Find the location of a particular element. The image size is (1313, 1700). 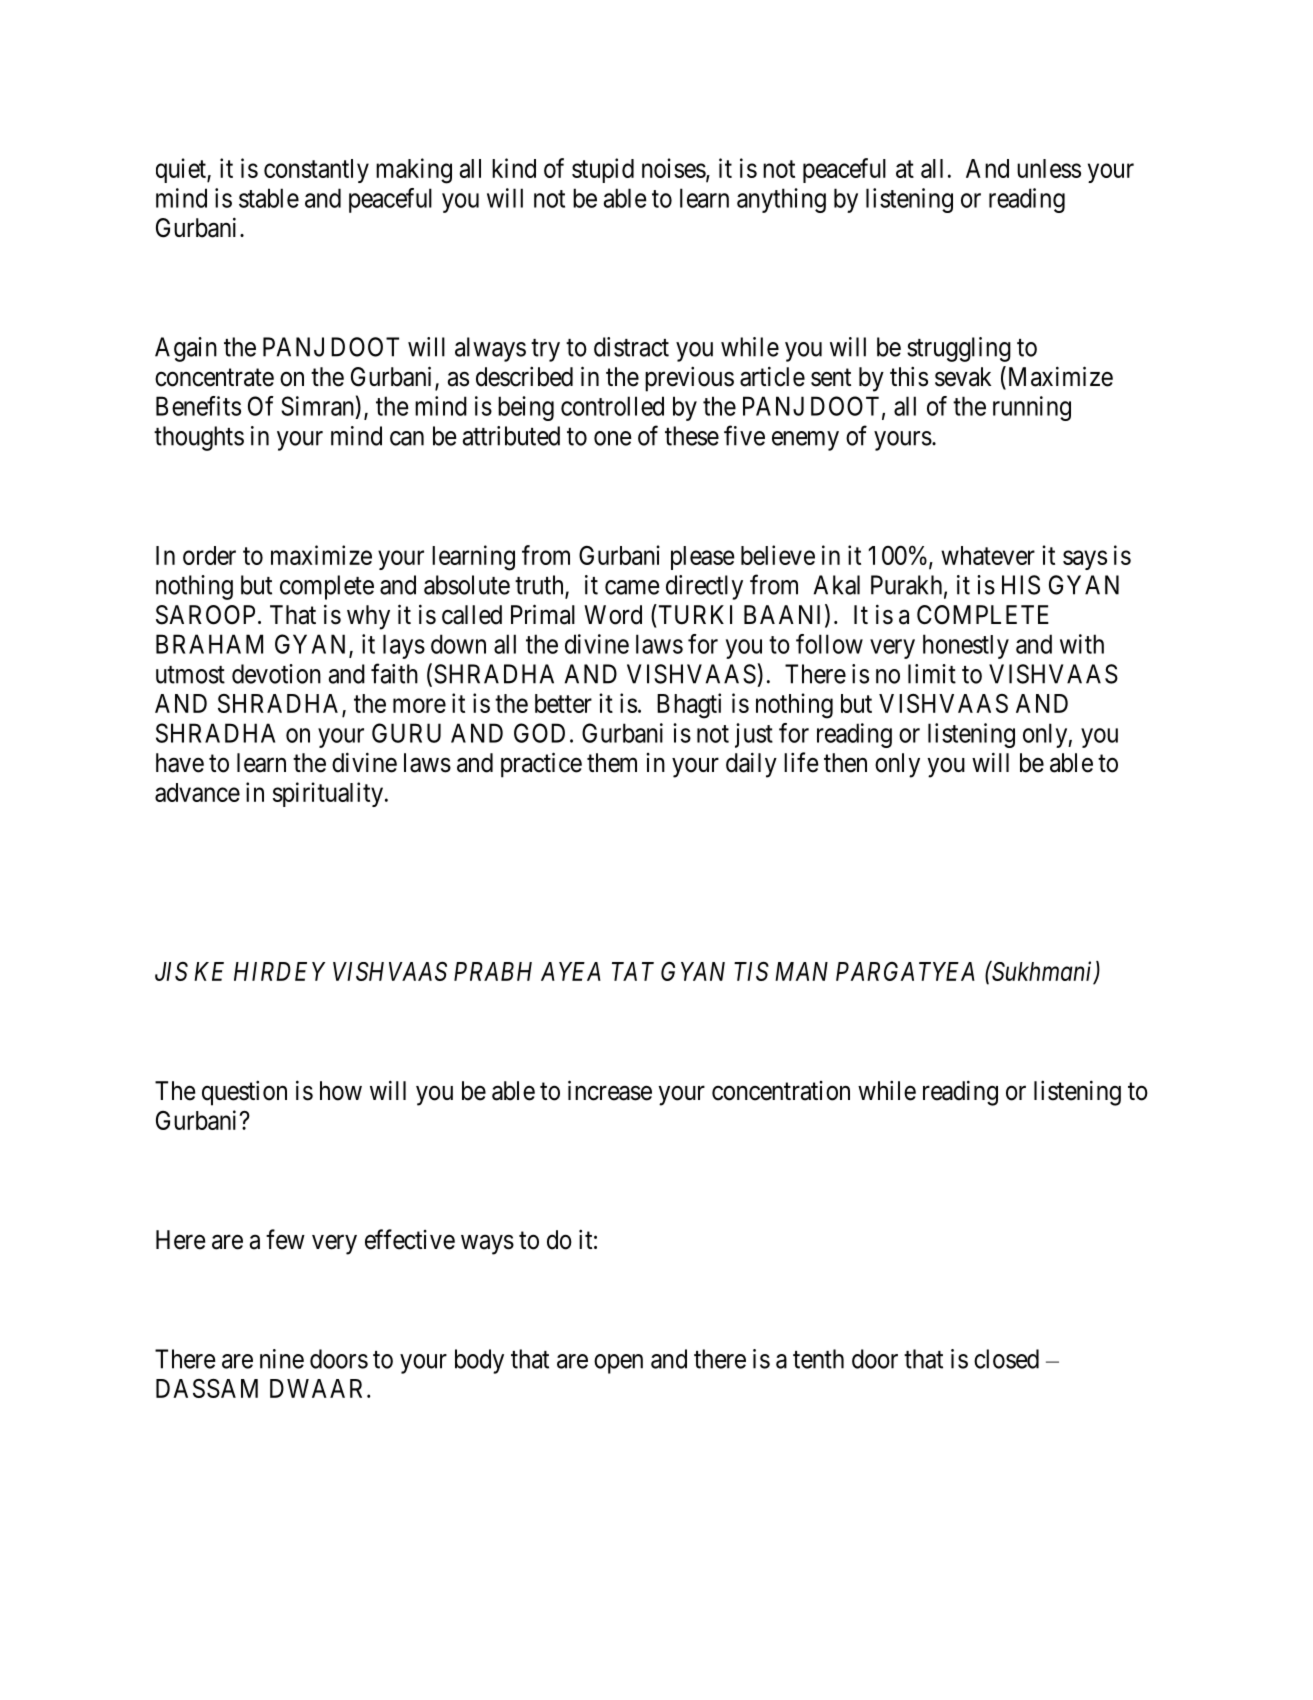

TIS is located at coordinates (751, 971).
